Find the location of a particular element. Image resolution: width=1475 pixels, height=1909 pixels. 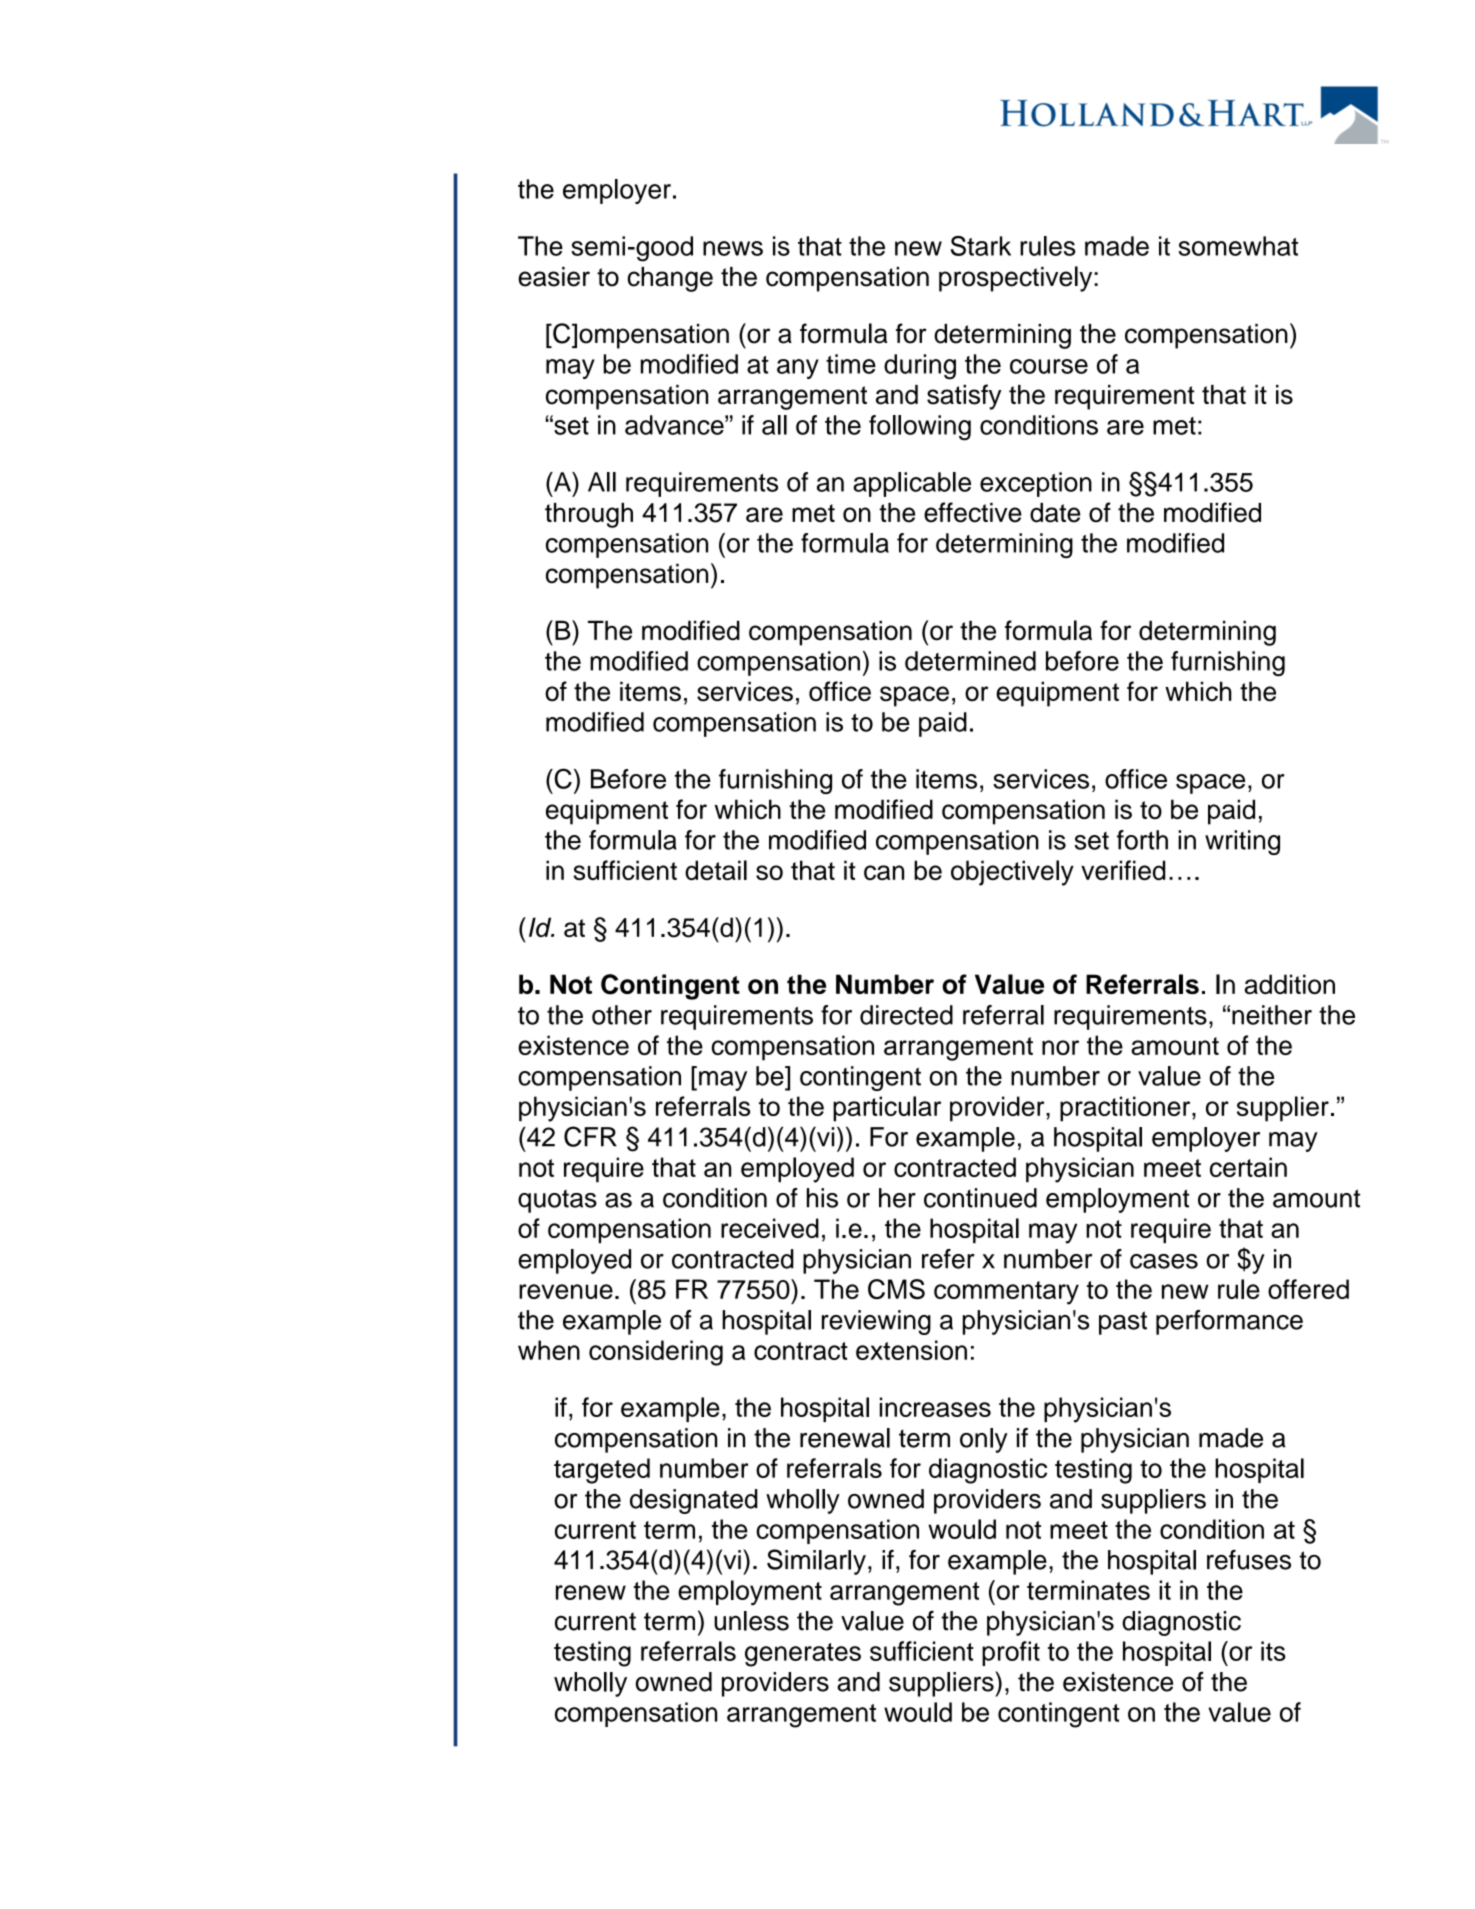

change is located at coordinates (670, 279).
